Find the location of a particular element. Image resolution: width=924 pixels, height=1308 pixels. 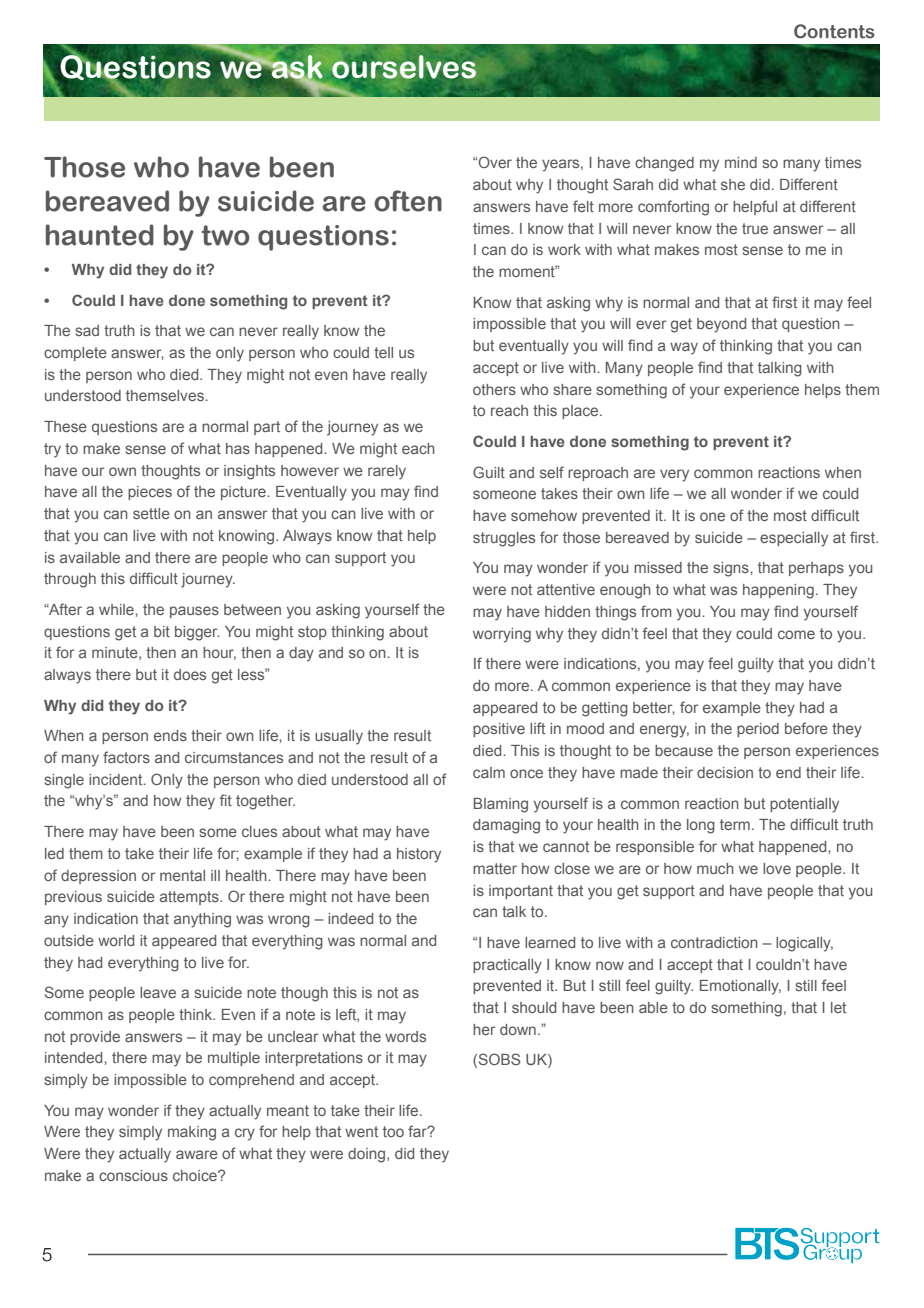

Contents is located at coordinates (834, 31).
